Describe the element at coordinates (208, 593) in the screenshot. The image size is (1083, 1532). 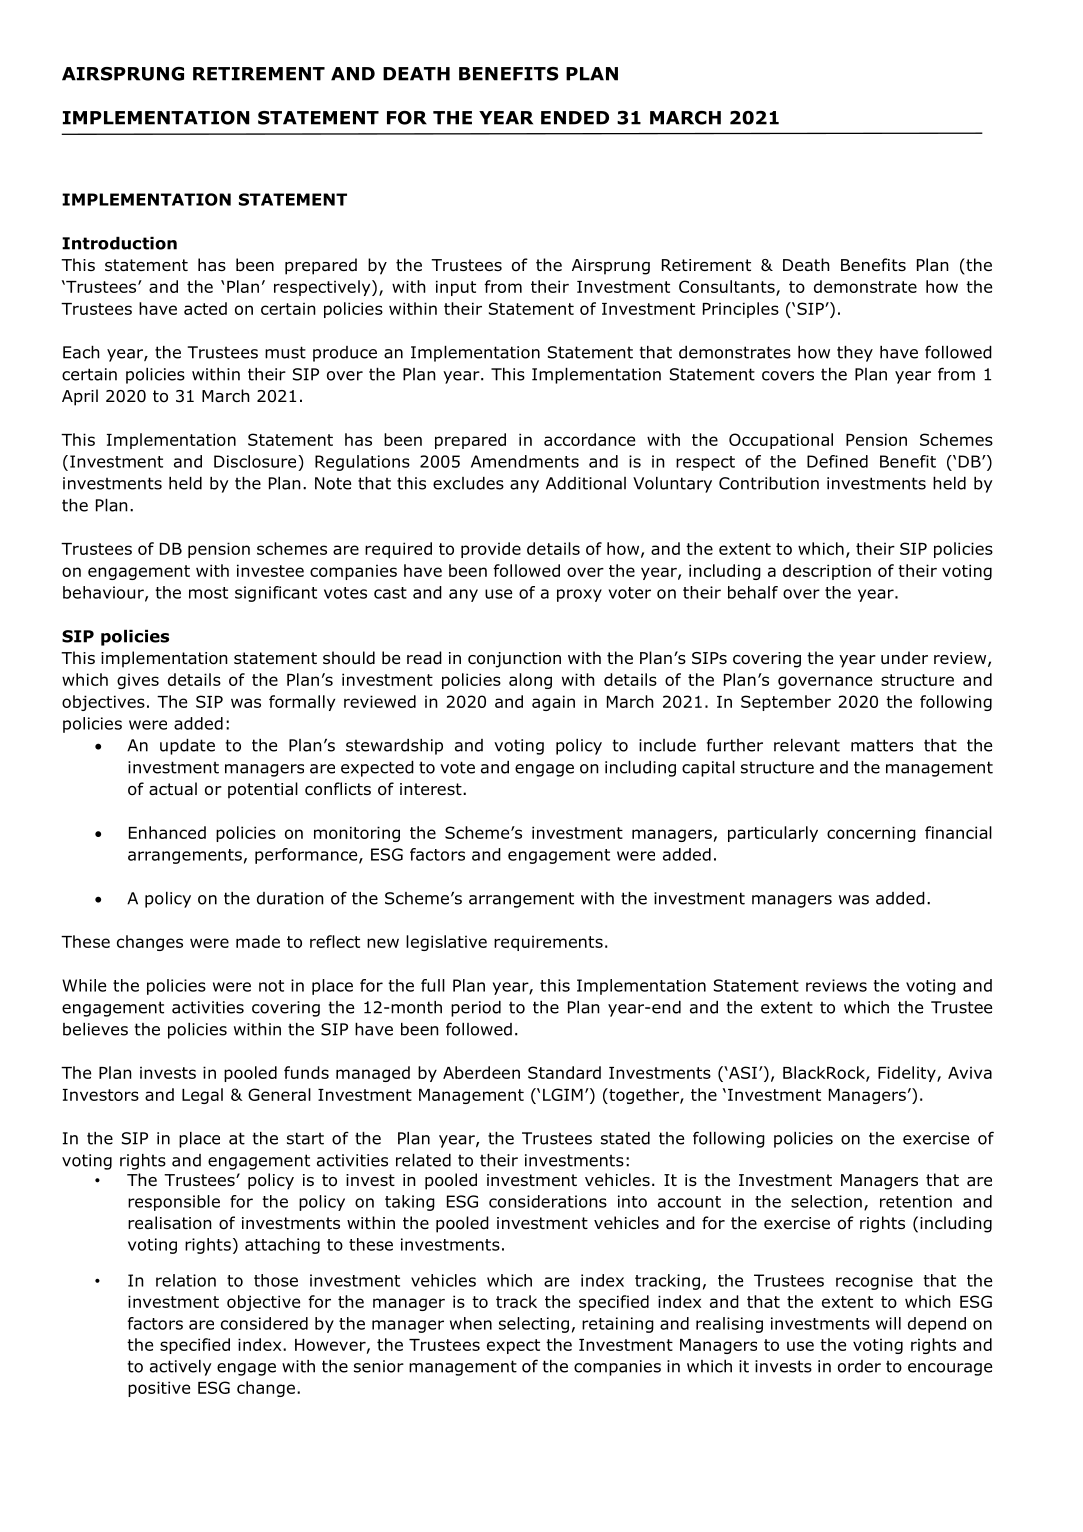
I see `most` at that location.
